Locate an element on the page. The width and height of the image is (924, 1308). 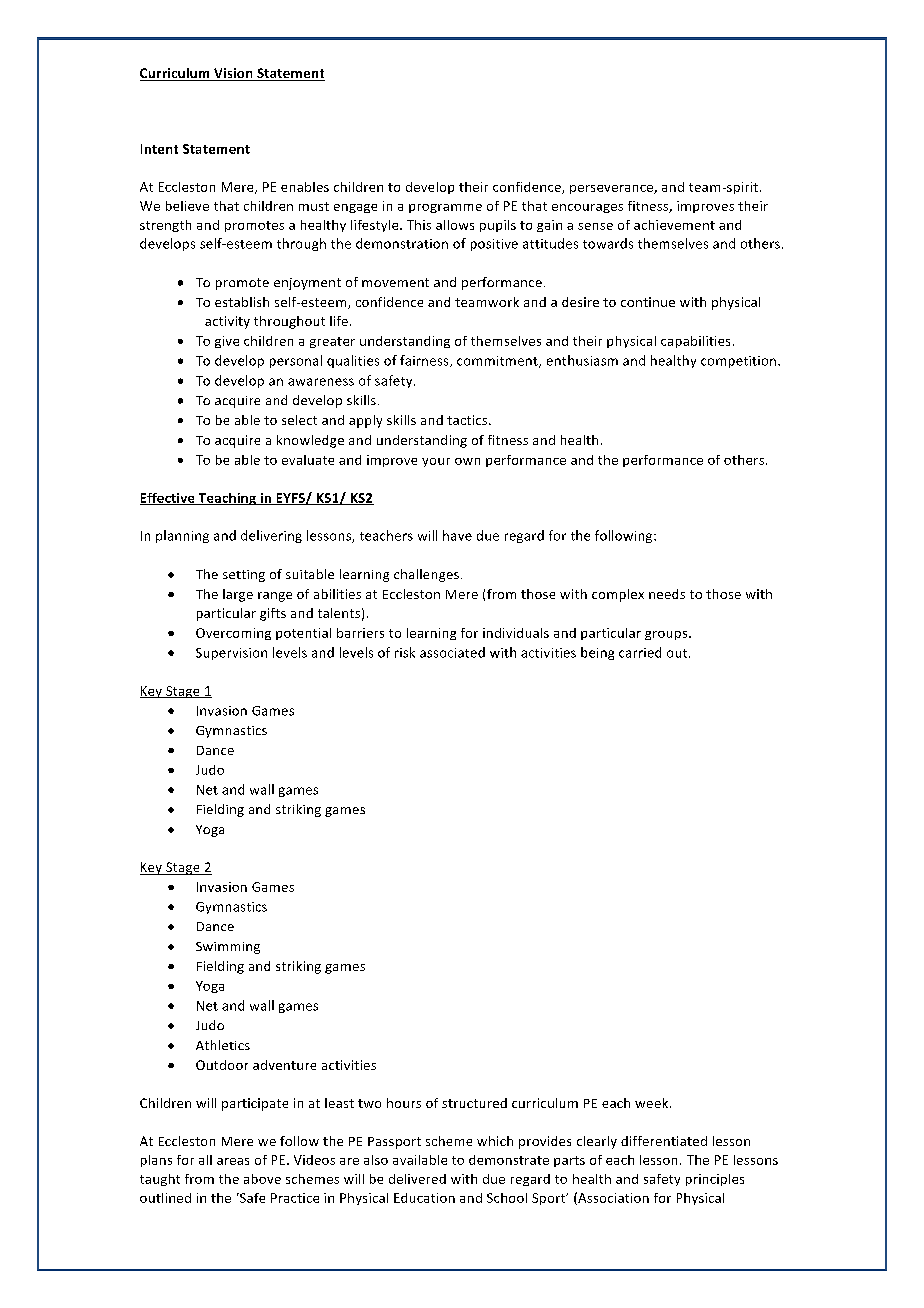
achievement is located at coordinates (674, 225).
